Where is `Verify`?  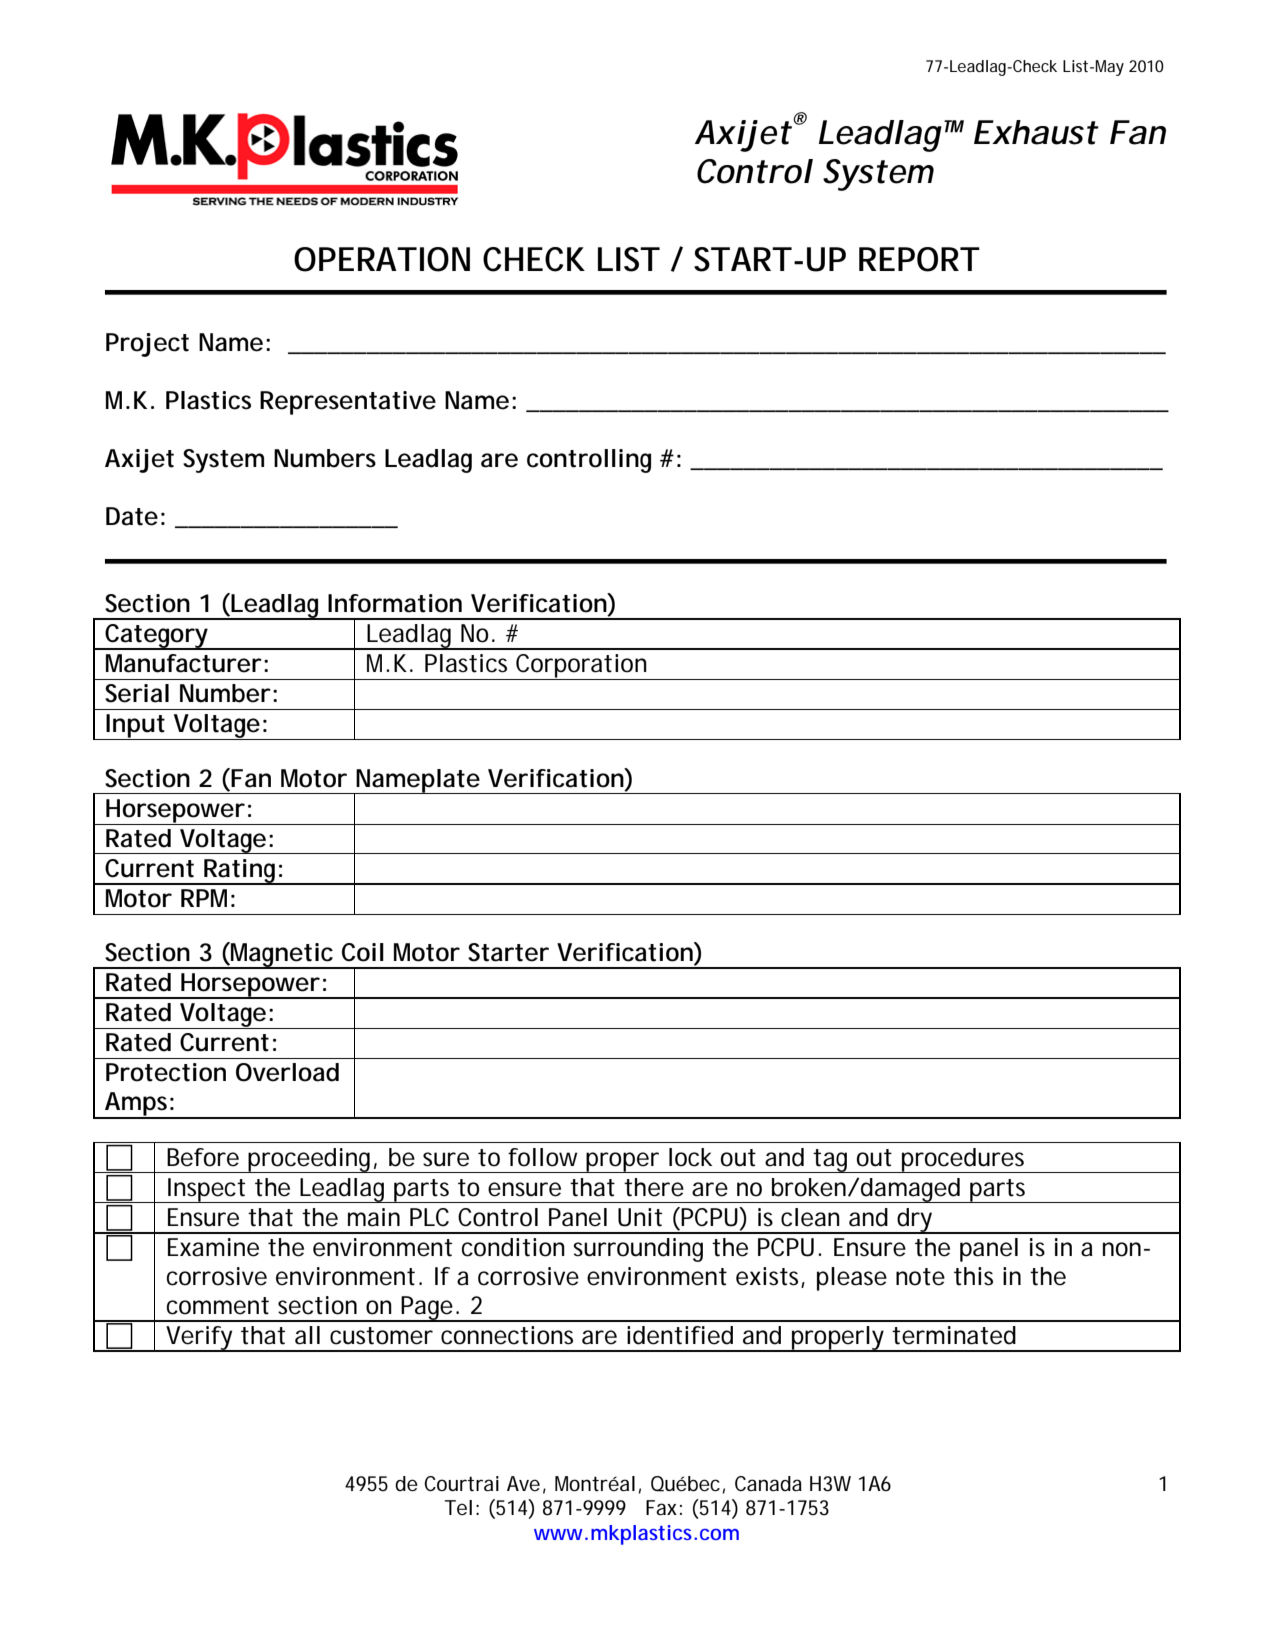 Verify is located at coordinates (200, 1339).
